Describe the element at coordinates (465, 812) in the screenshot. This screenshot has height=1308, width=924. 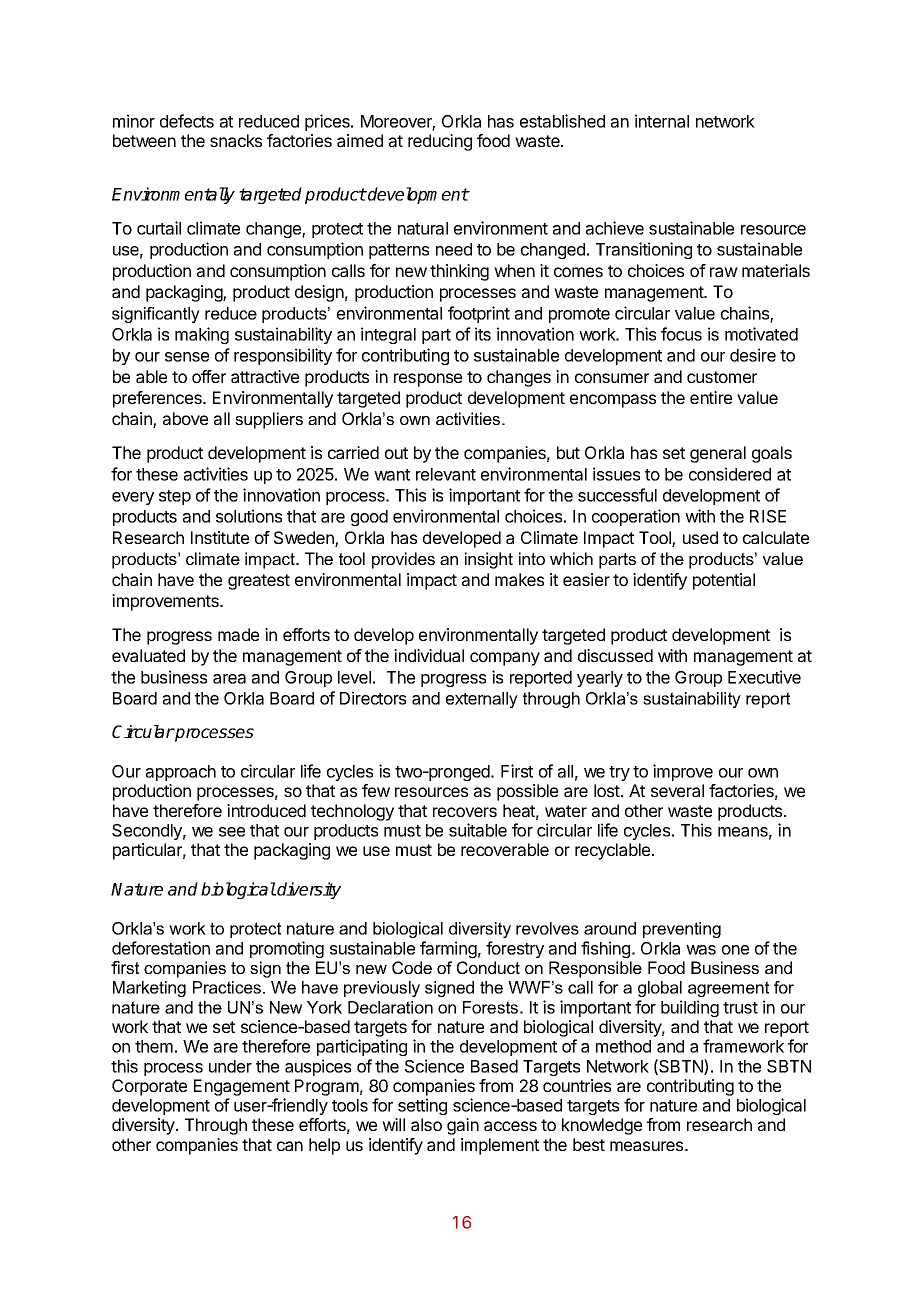
I see `recovers` at that location.
